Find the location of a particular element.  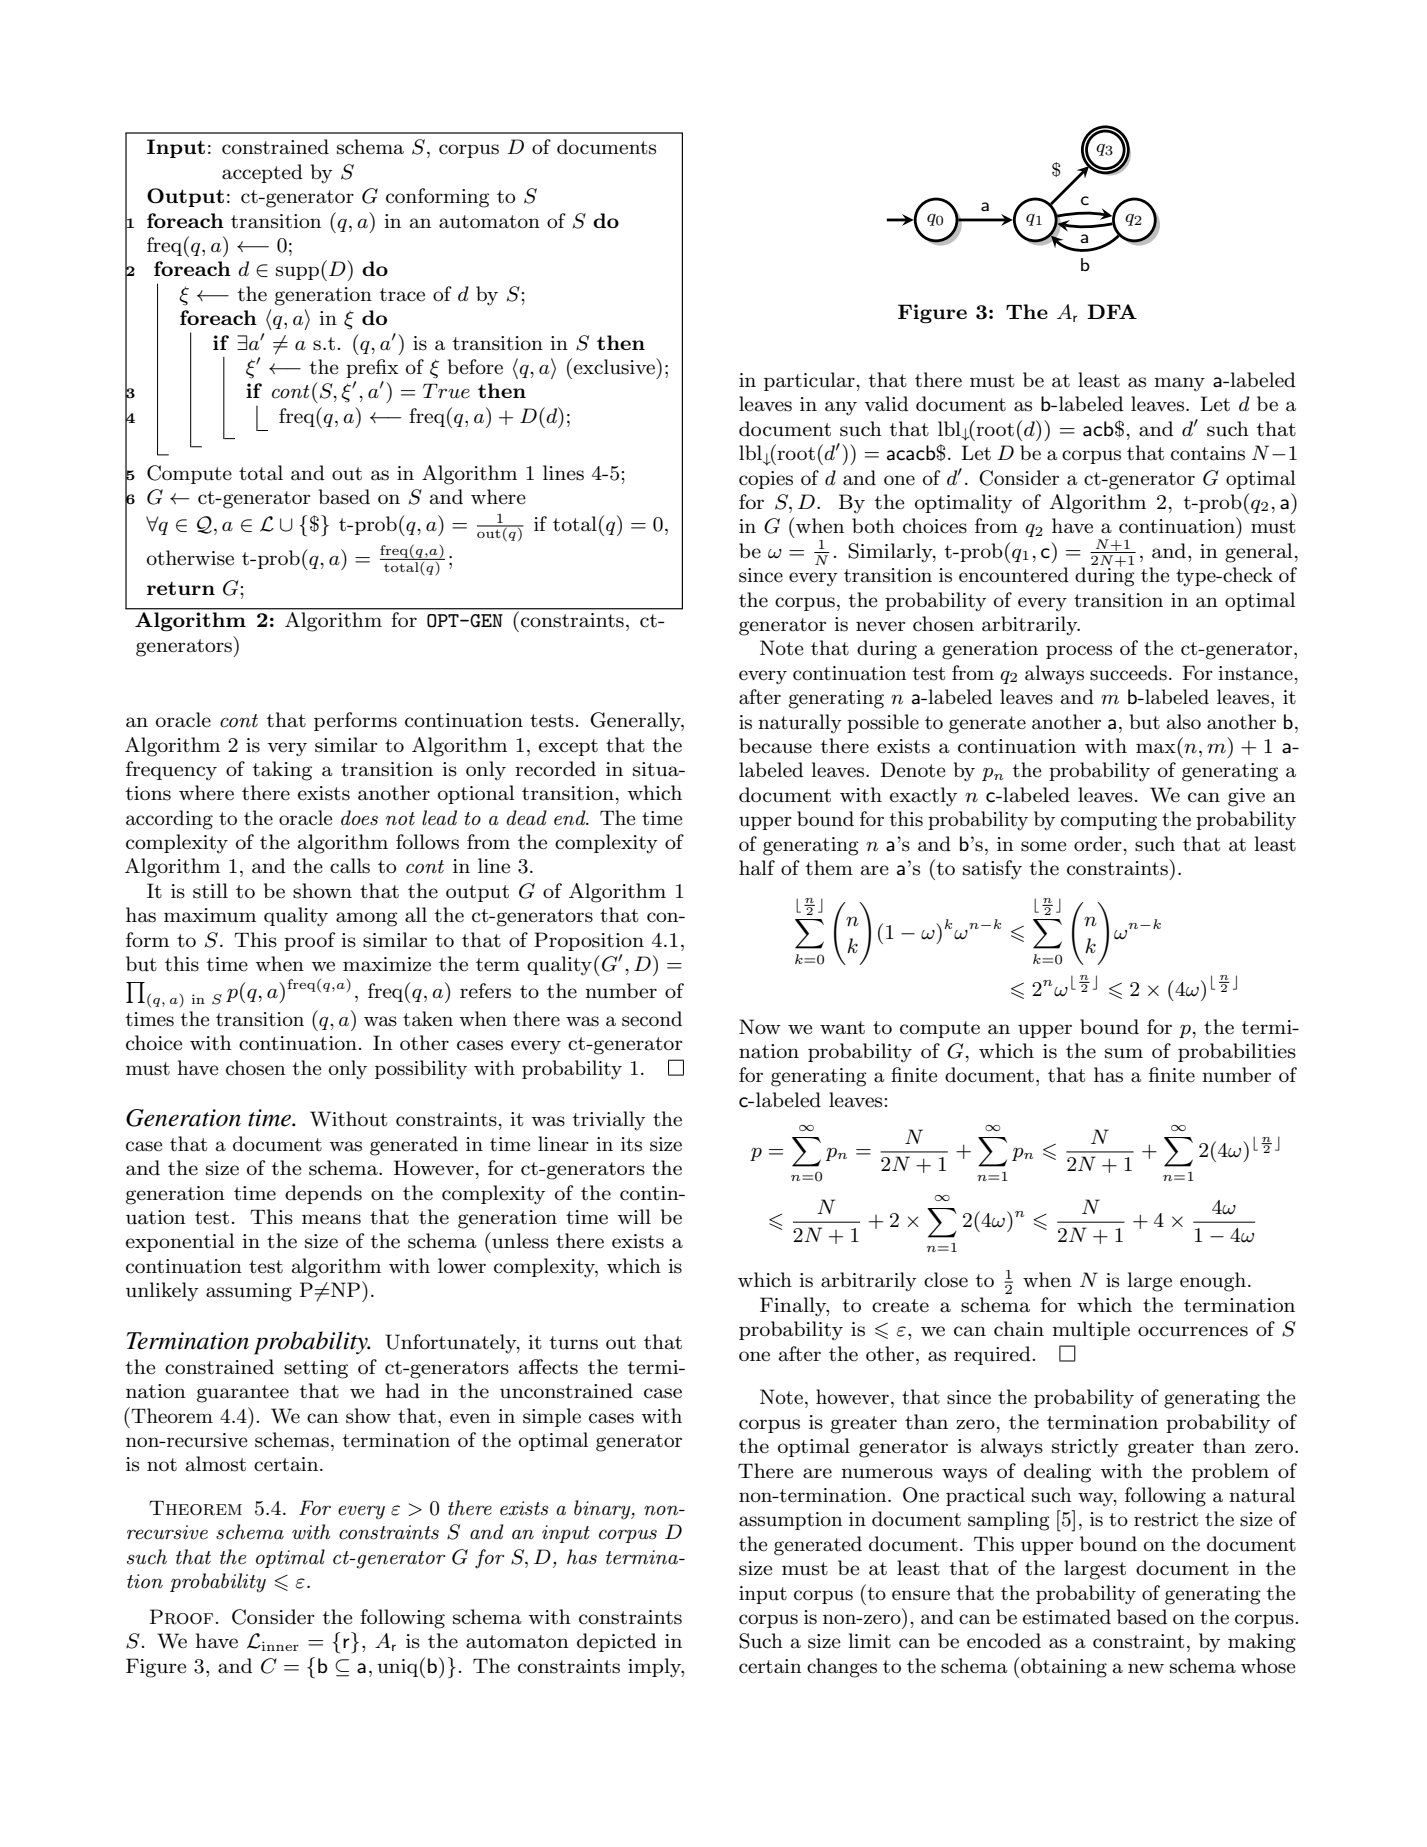

among is located at coordinates (366, 919).
